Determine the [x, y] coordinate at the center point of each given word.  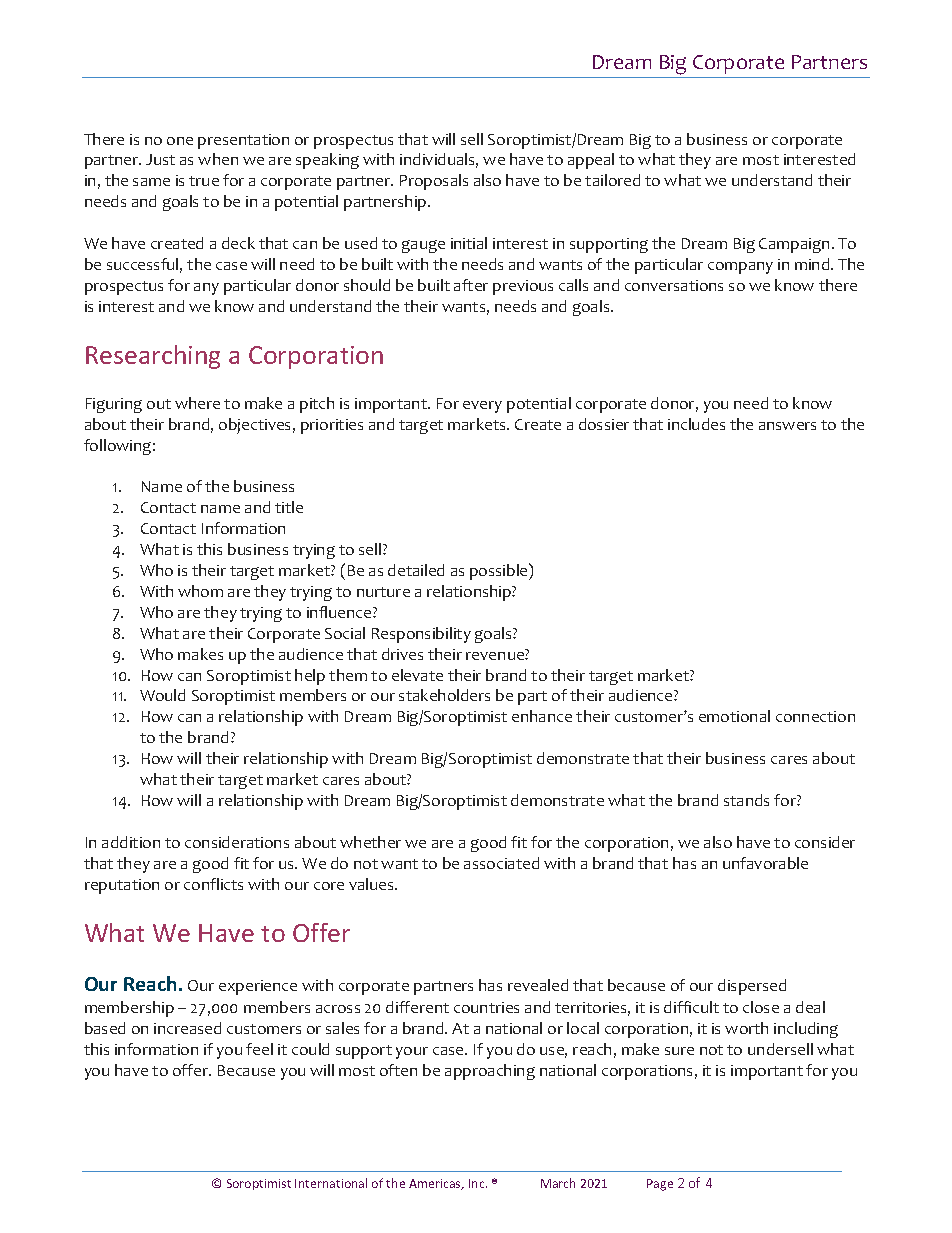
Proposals [434, 182]
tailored [612, 180]
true [204, 181]
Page [660, 1185]
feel [259, 1049]
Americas [436, 1184]
